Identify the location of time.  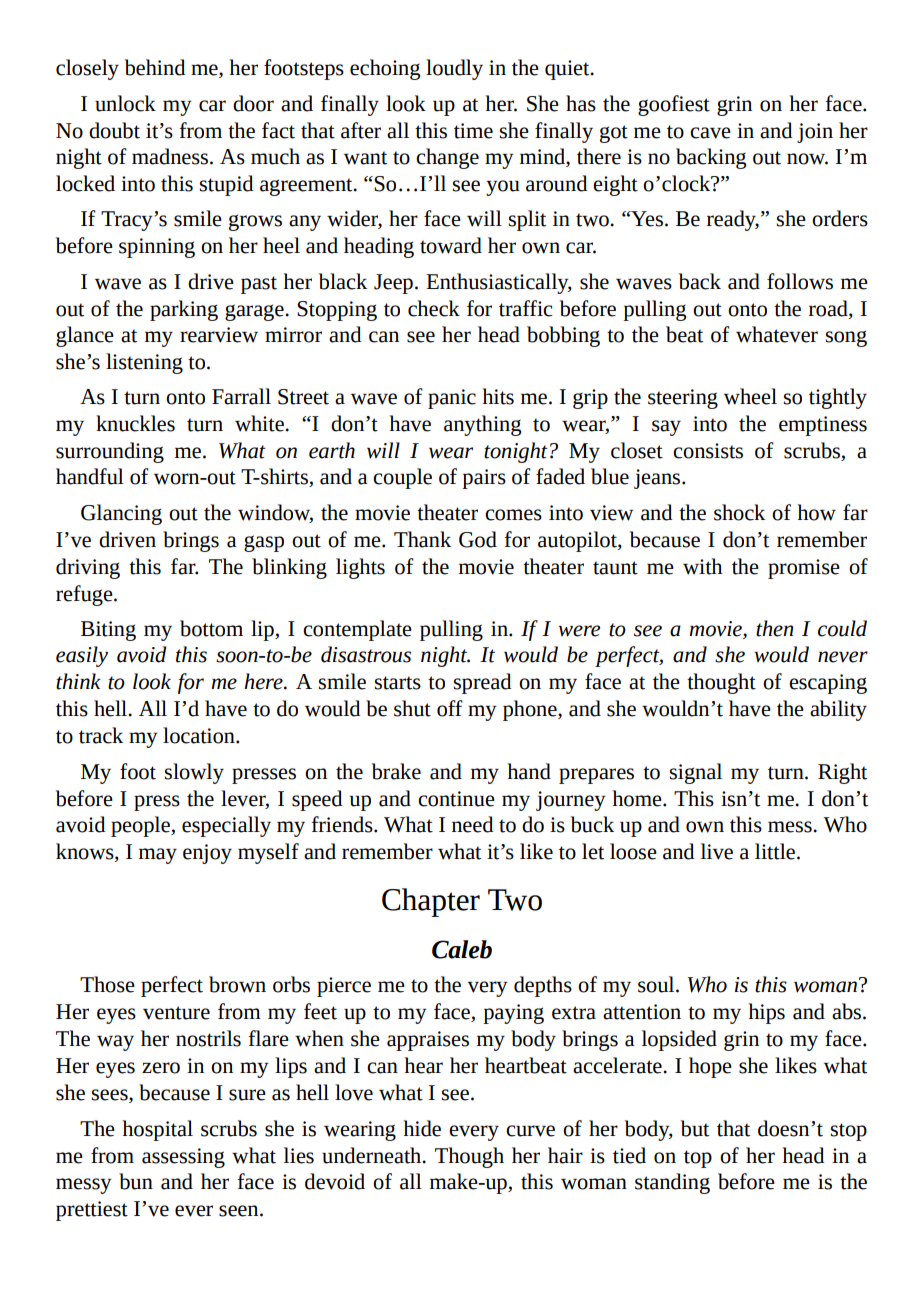
(473, 131).
